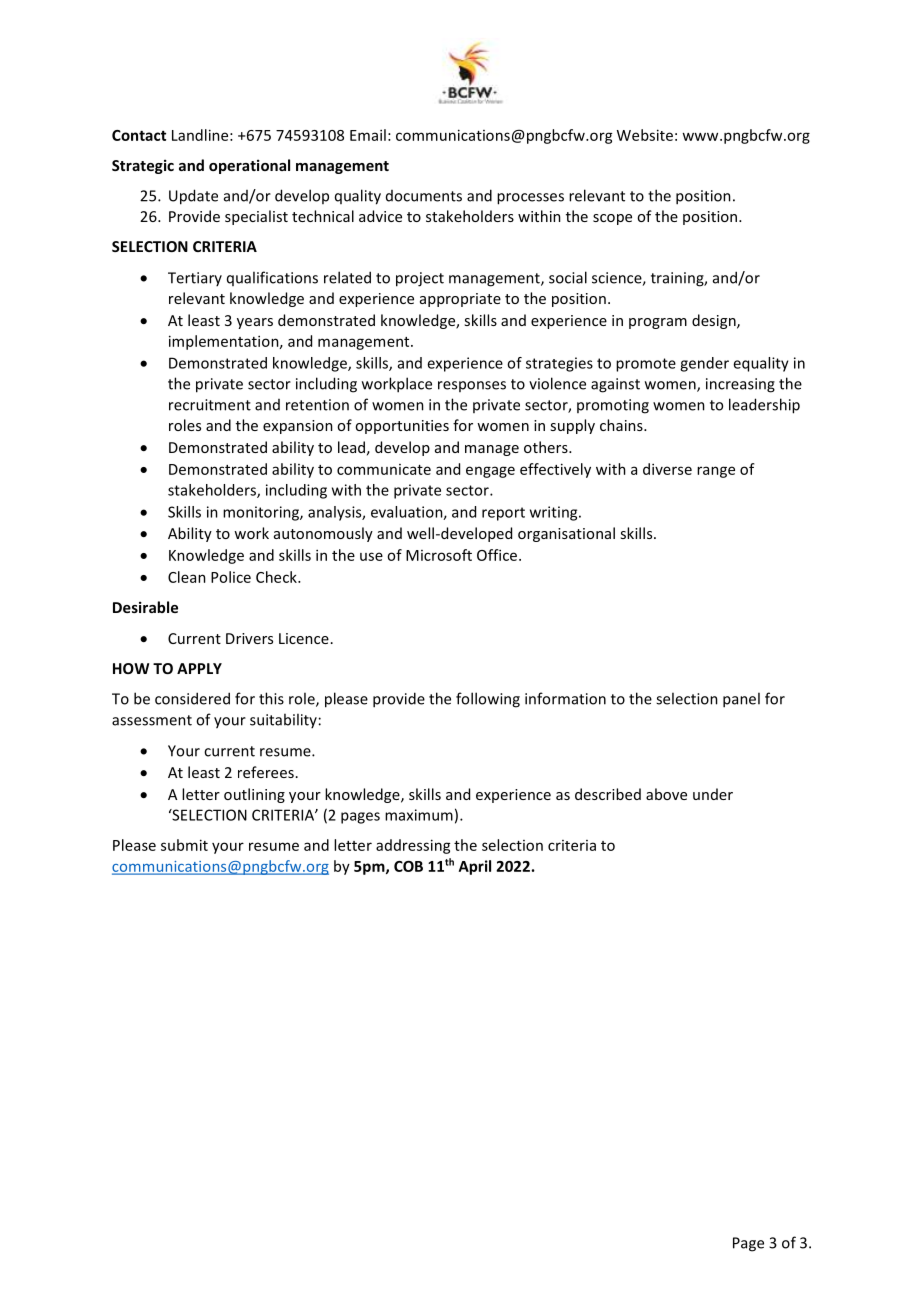 The width and height of the page is (924, 1308). Describe the element at coordinates (210, 405) in the page. I see `recruitment` at that location.
